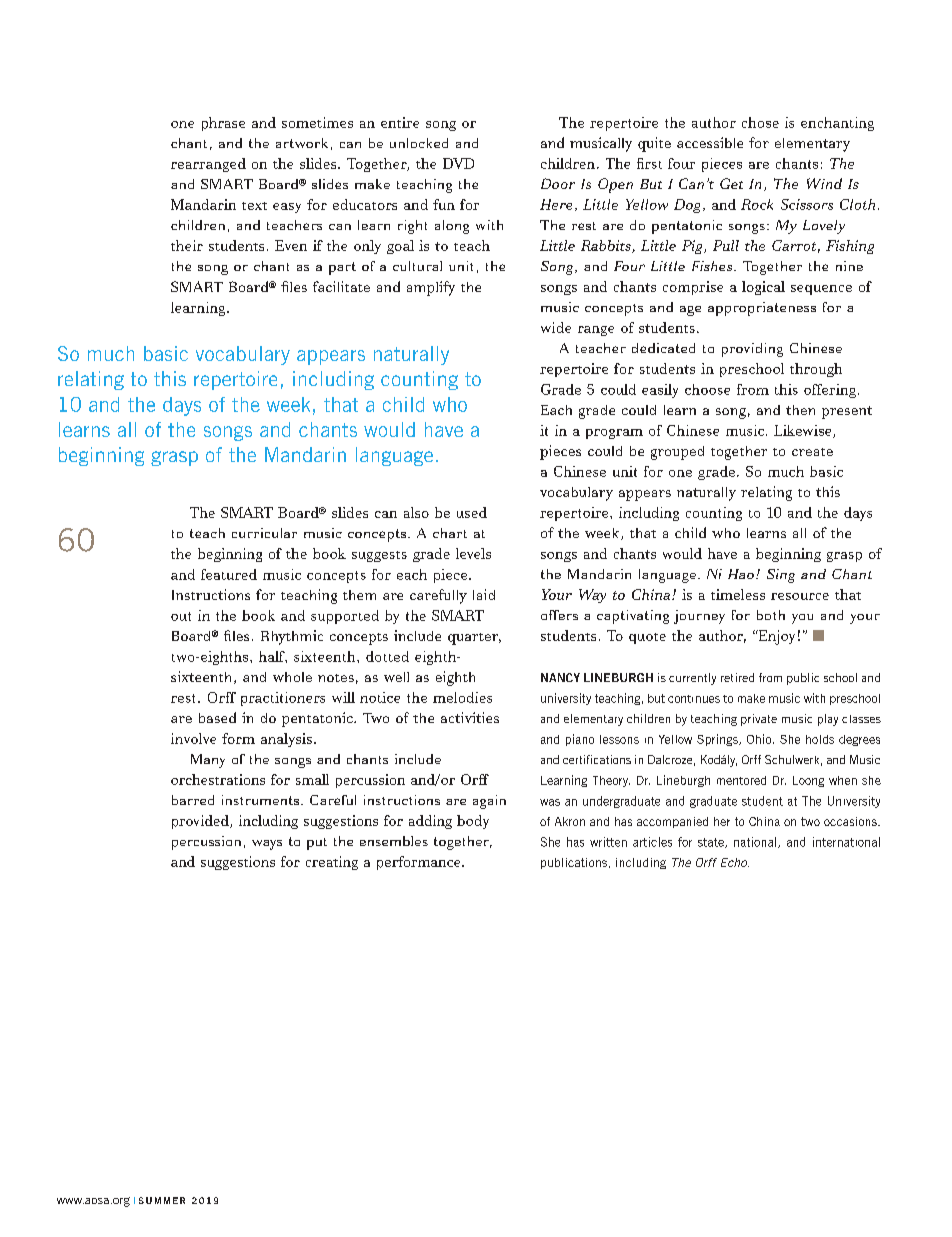 The image size is (952, 1237). What do you see at coordinates (812, 452) in the screenshot?
I see `create` at bounding box center [812, 452].
